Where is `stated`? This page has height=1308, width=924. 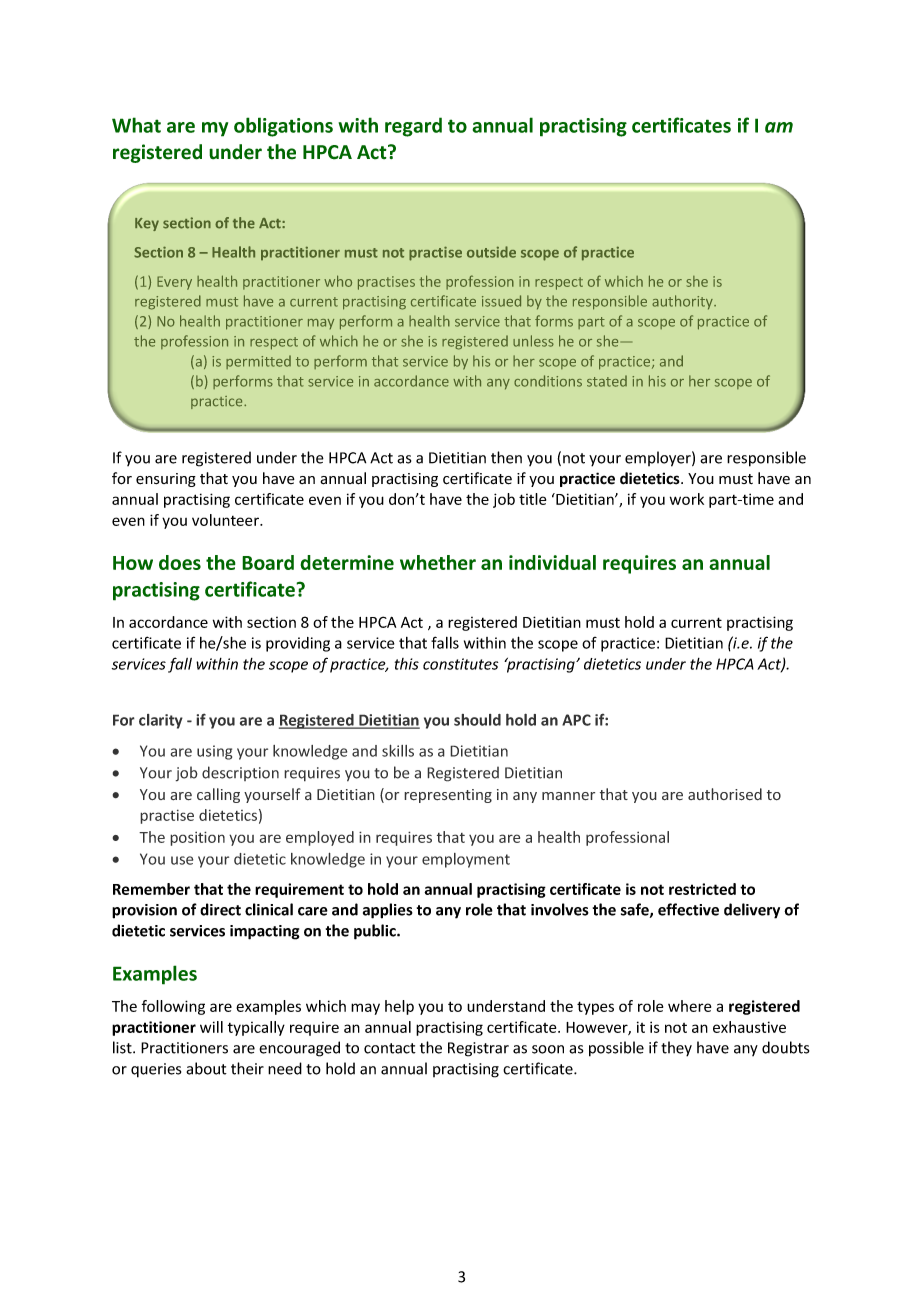
stated is located at coordinates (607, 381).
